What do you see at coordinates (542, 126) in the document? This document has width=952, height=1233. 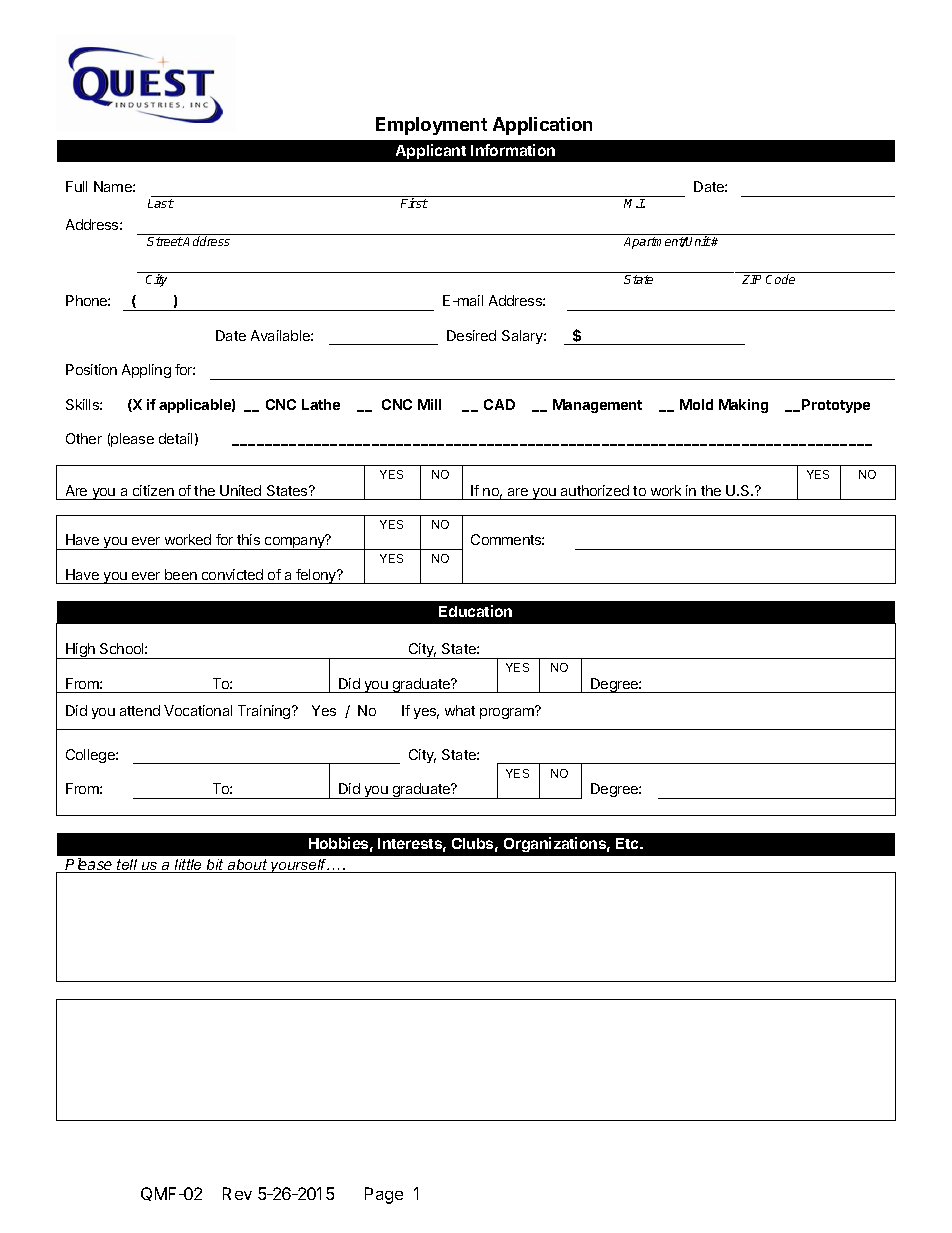 I see `Application` at bounding box center [542, 126].
